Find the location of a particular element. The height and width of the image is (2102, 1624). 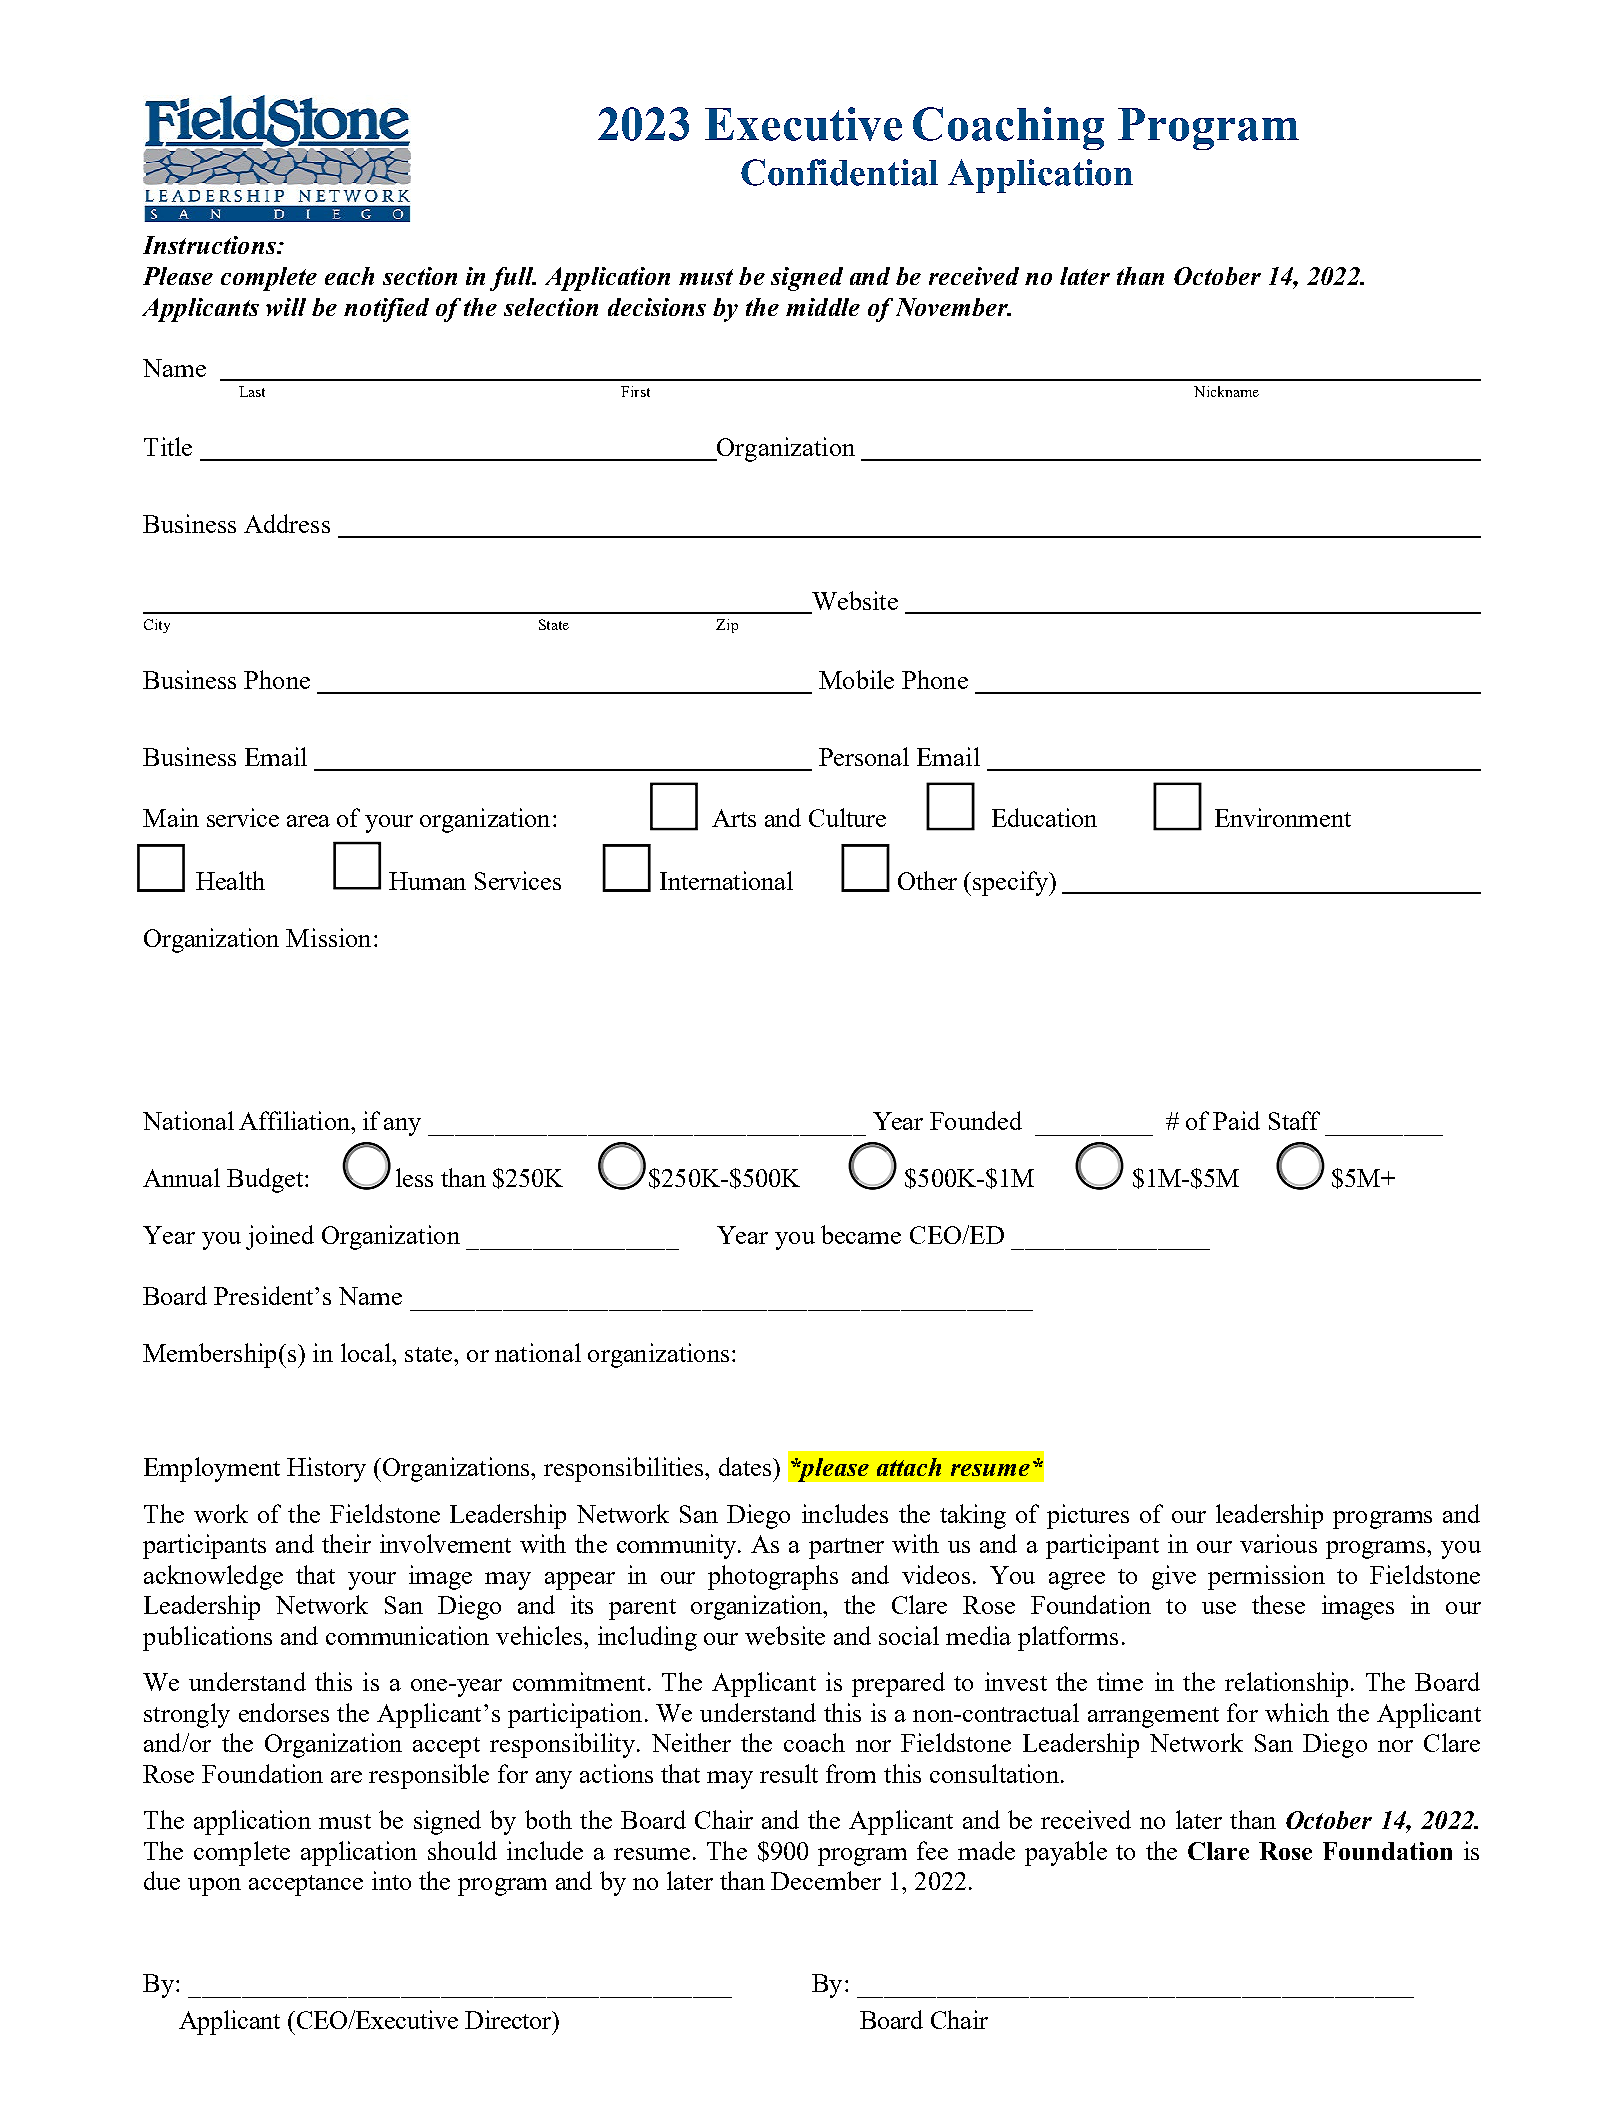

decisions is located at coordinates (657, 307).
